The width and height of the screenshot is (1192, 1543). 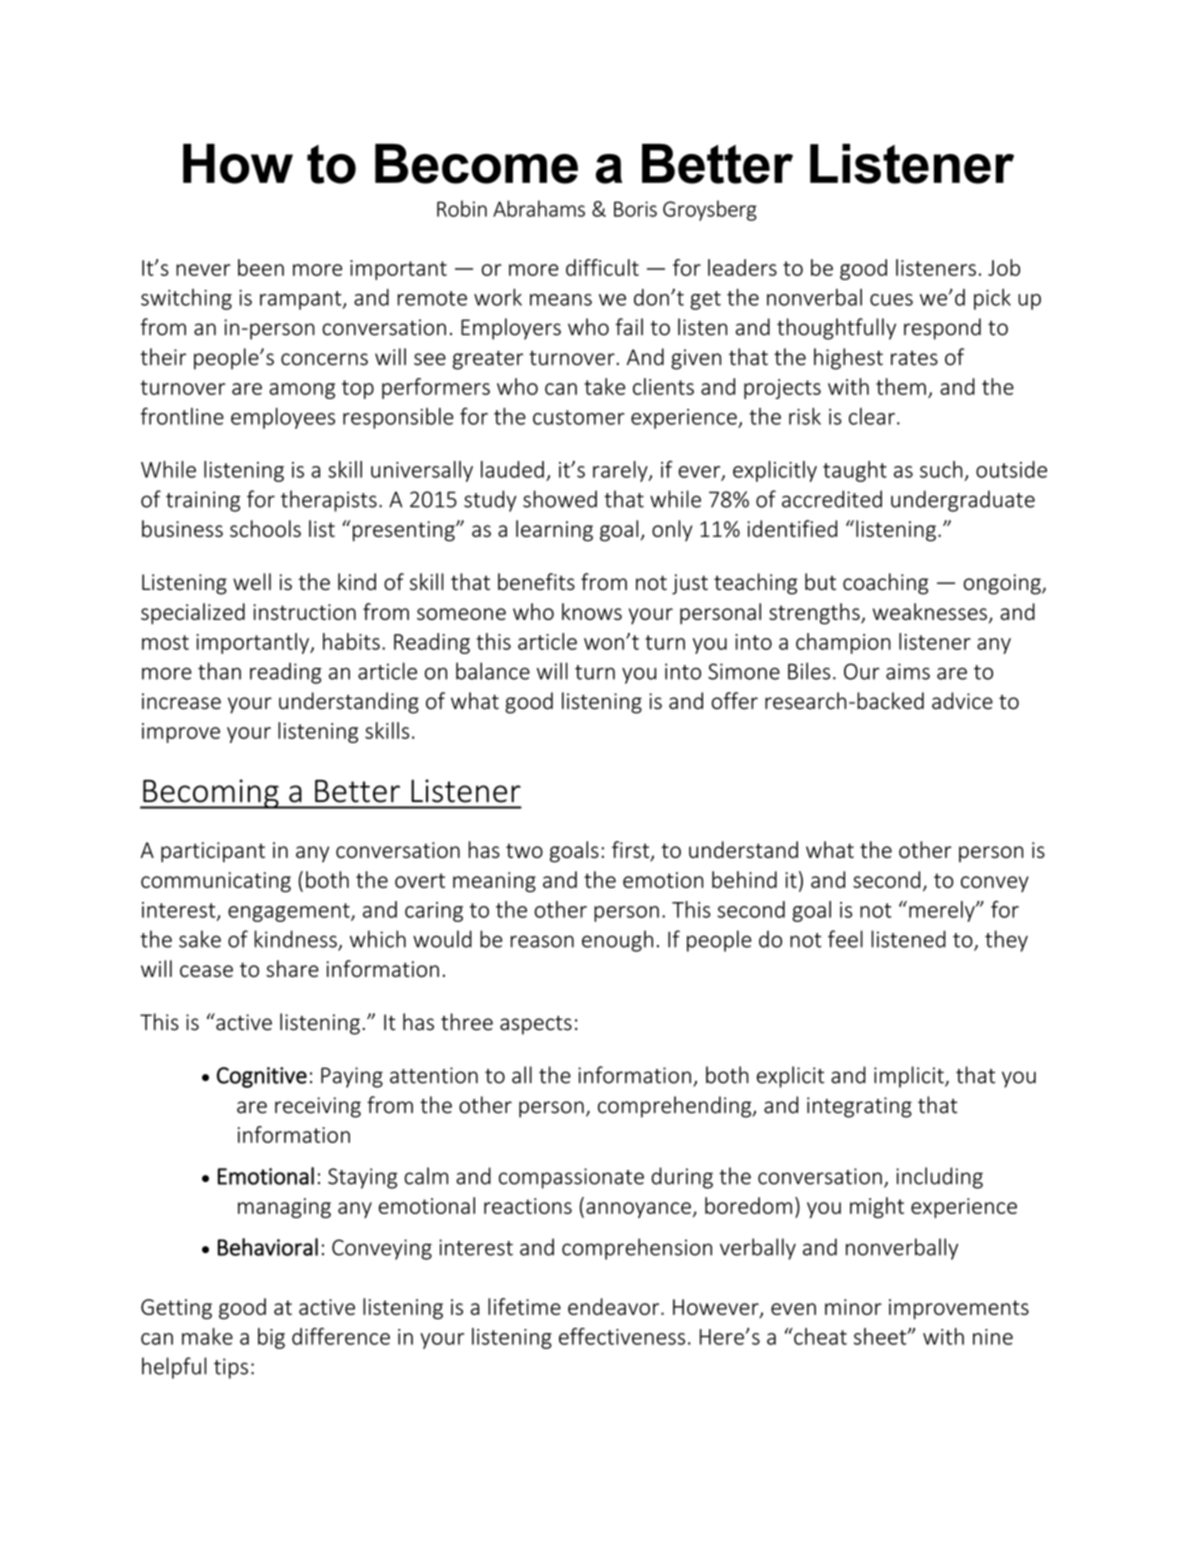 I want to click on such, so click(x=941, y=469).
